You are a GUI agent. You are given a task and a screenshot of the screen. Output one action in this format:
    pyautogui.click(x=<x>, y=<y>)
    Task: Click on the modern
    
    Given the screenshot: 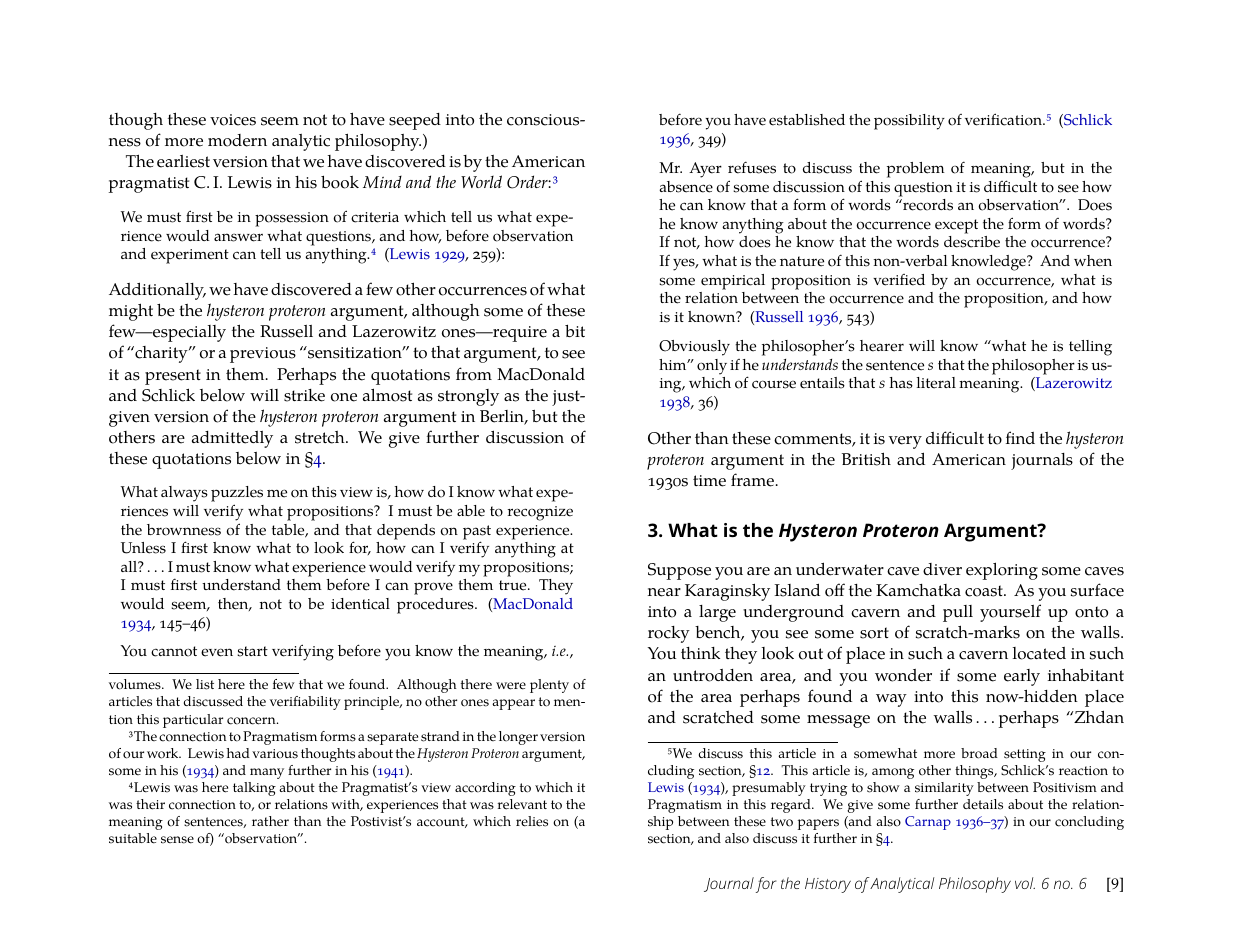 What is the action you would take?
    pyautogui.click(x=237, y=140)
